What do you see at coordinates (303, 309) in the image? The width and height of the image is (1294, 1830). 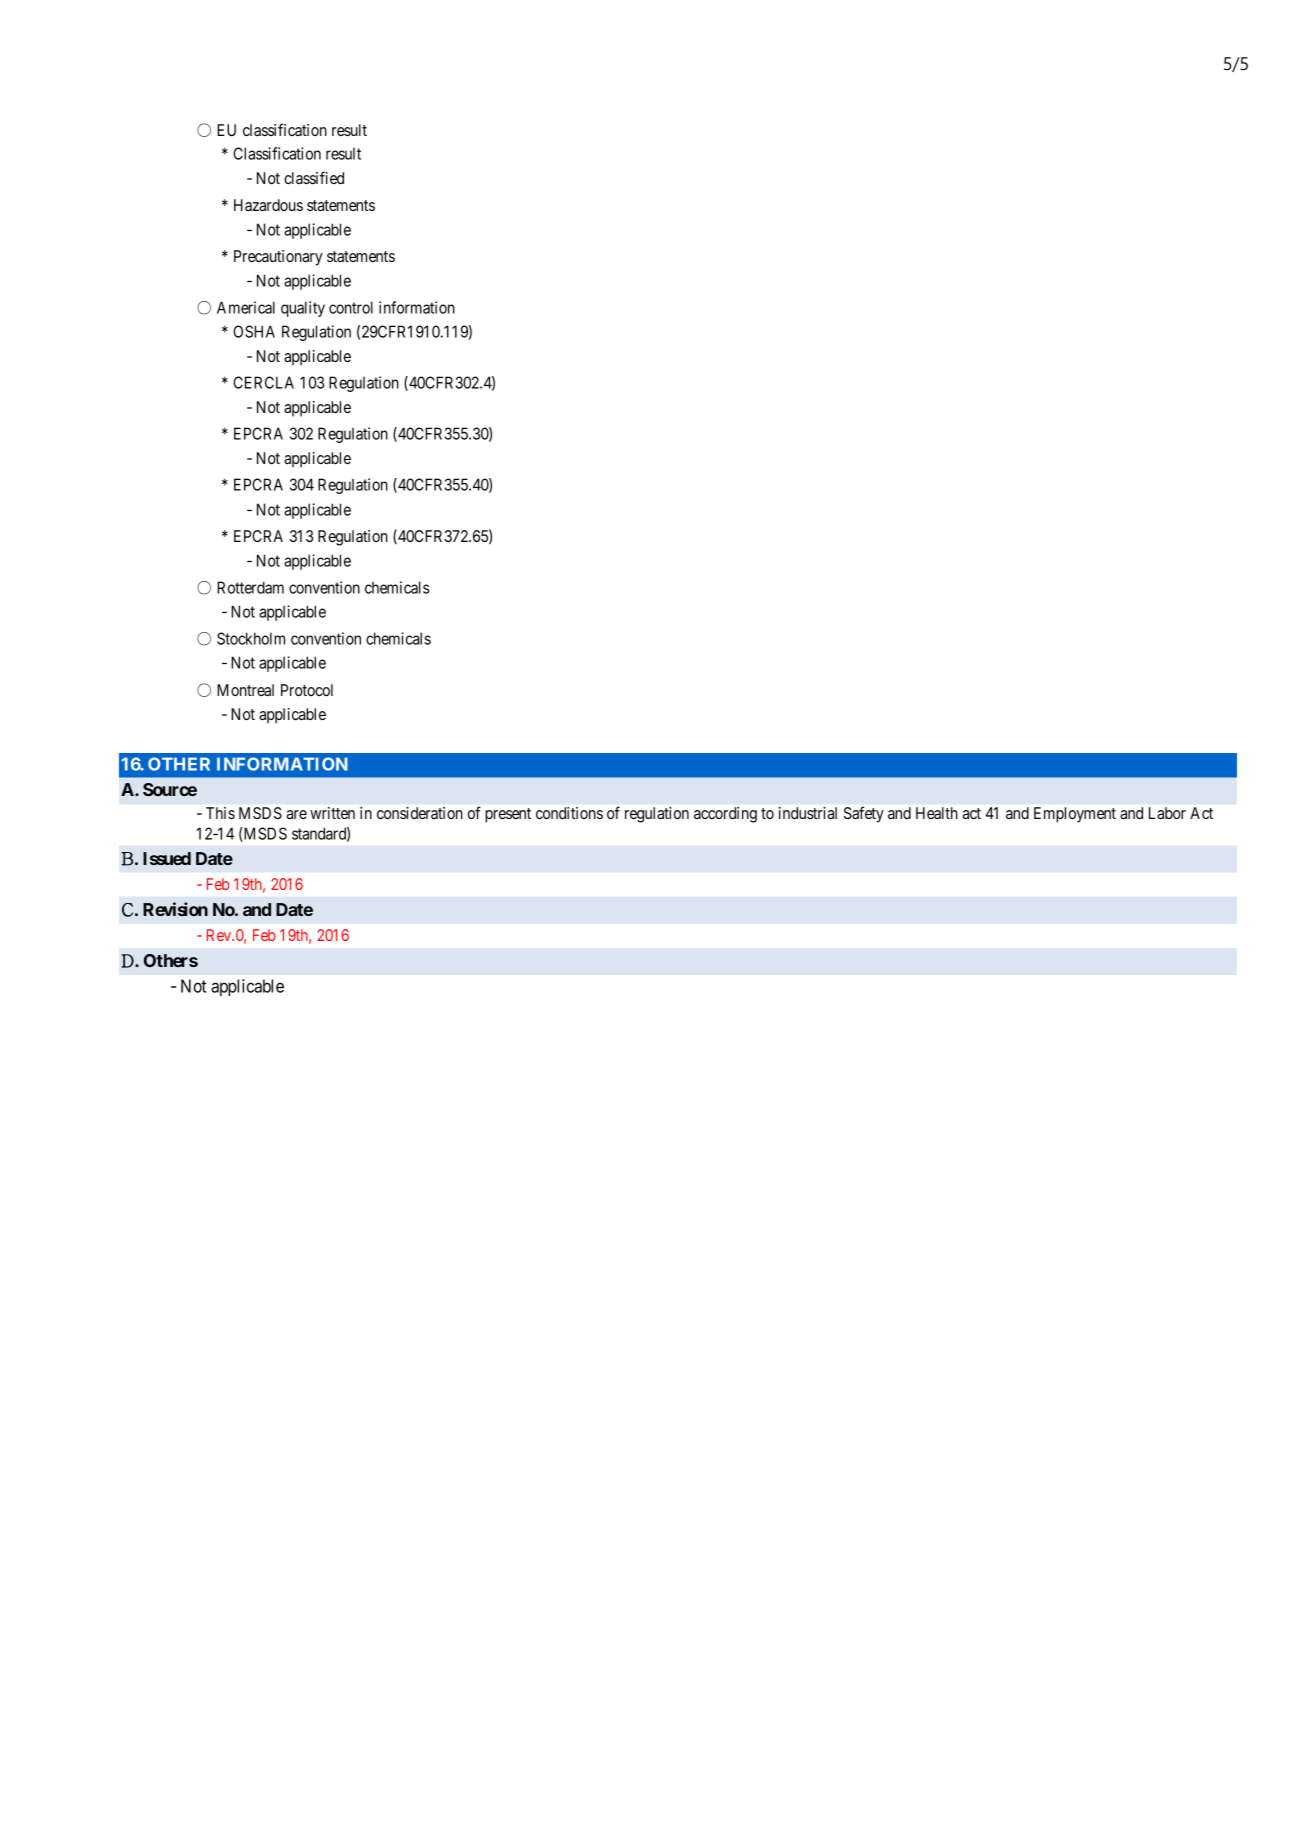 I see `quality` at bounding box center [303, 309].
